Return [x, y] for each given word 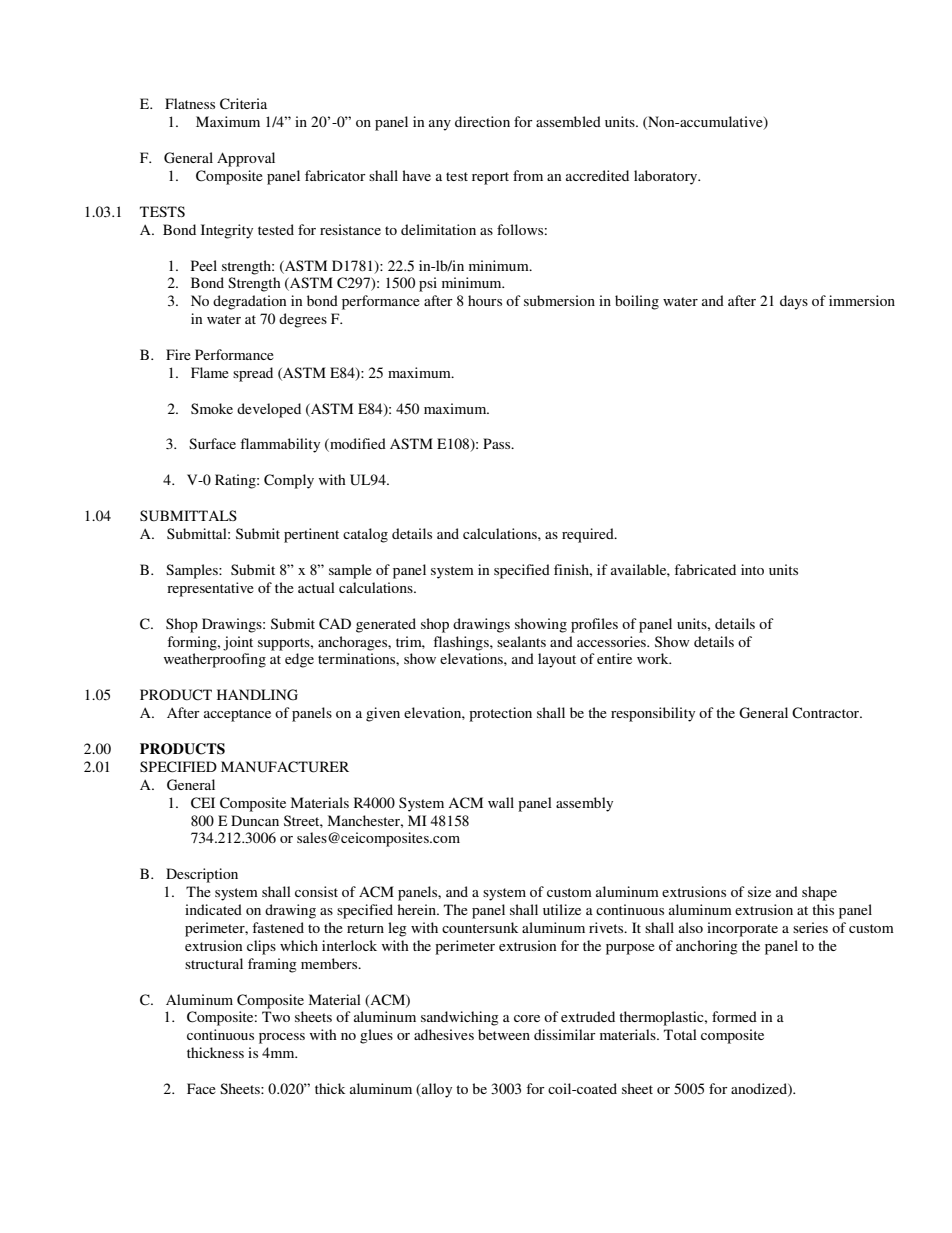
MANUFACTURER [285, 767]
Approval [246, 159]
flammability [280, 445]
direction [482, 121]
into [752, 569]
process [282, 1038]
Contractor [827, 713]
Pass [498, 443]
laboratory [667, 177]
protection [500, 714]
